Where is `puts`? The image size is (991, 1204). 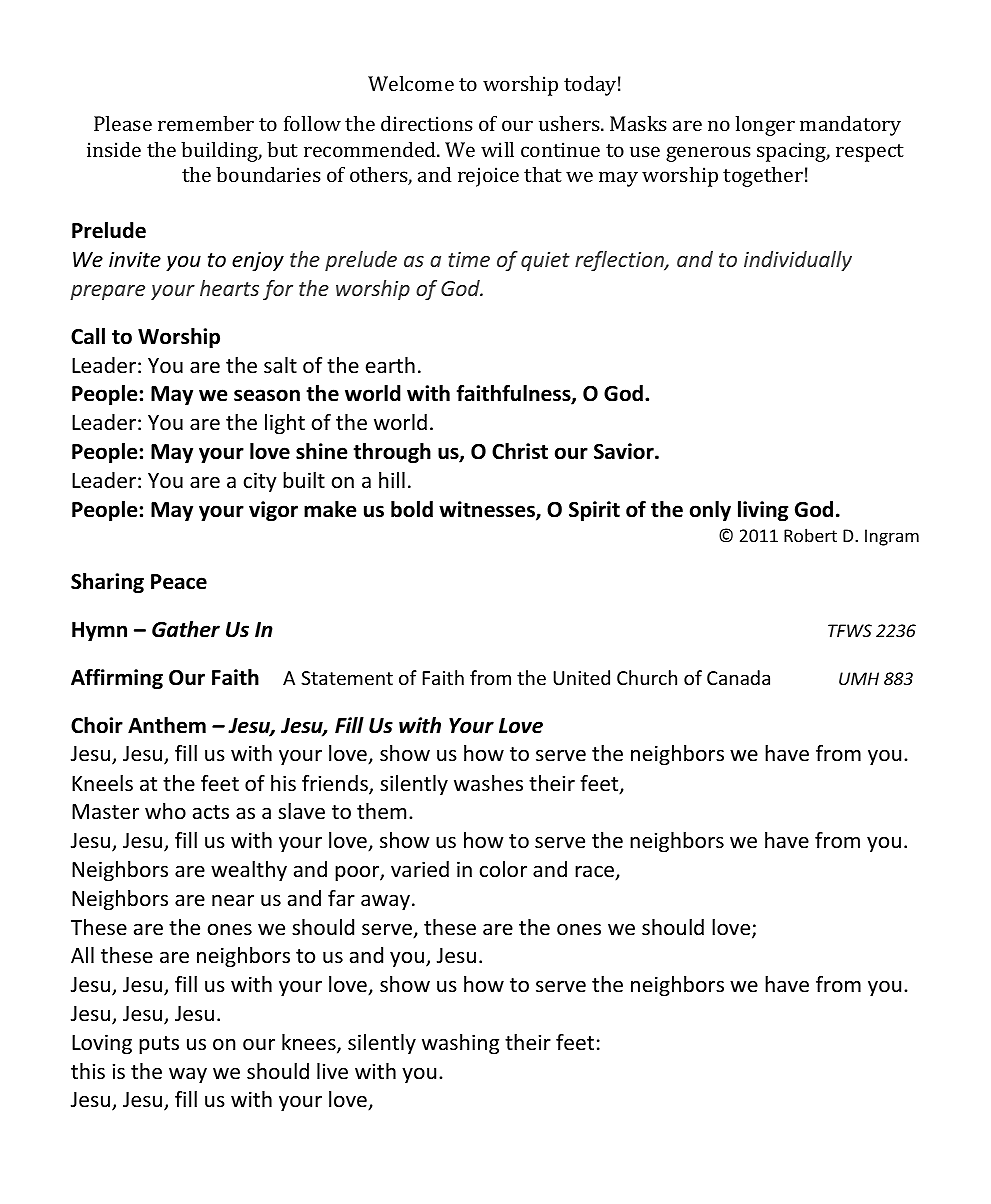
puts is located at coordinates (159, 1045).
